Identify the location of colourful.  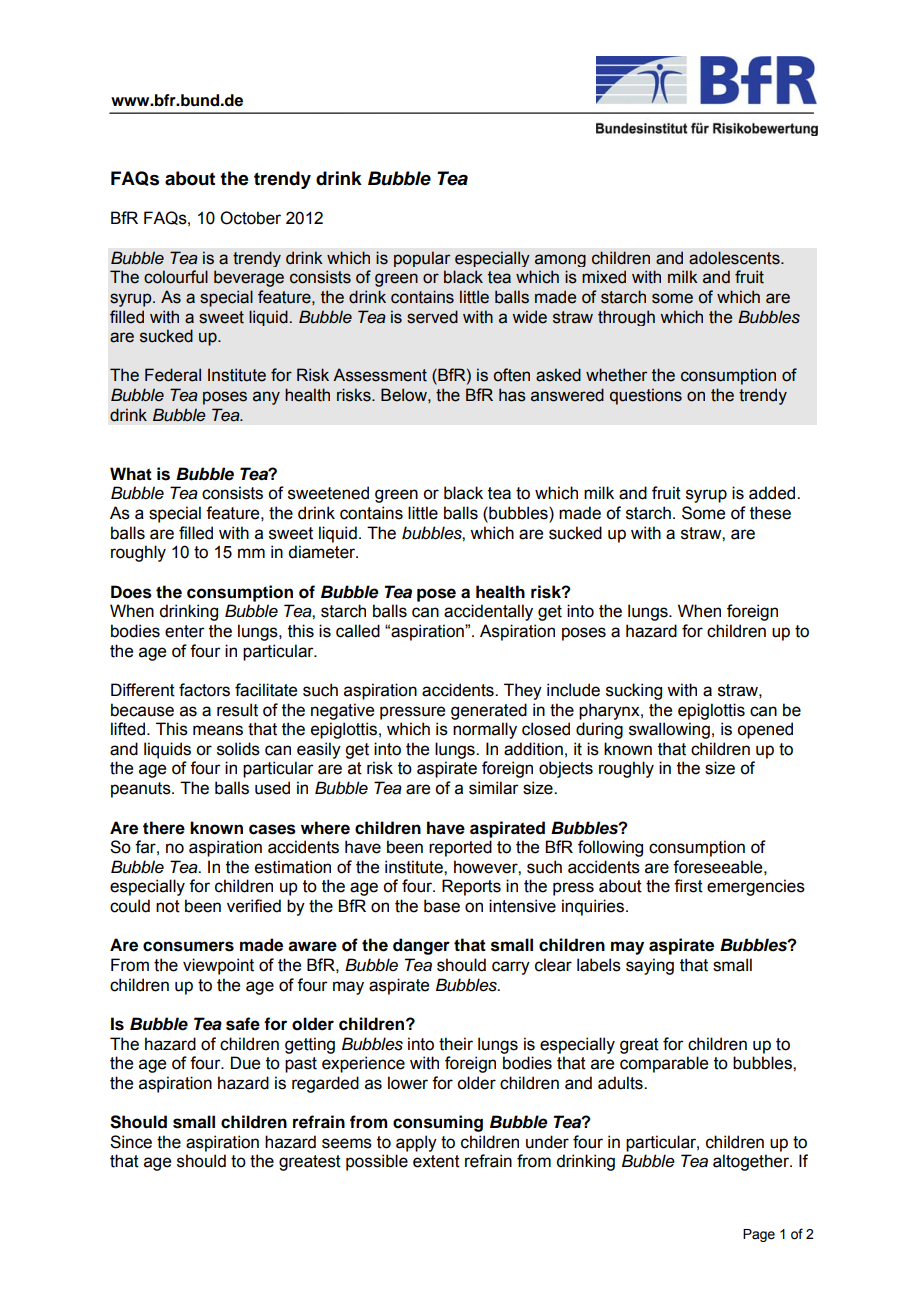
(176, 277).
